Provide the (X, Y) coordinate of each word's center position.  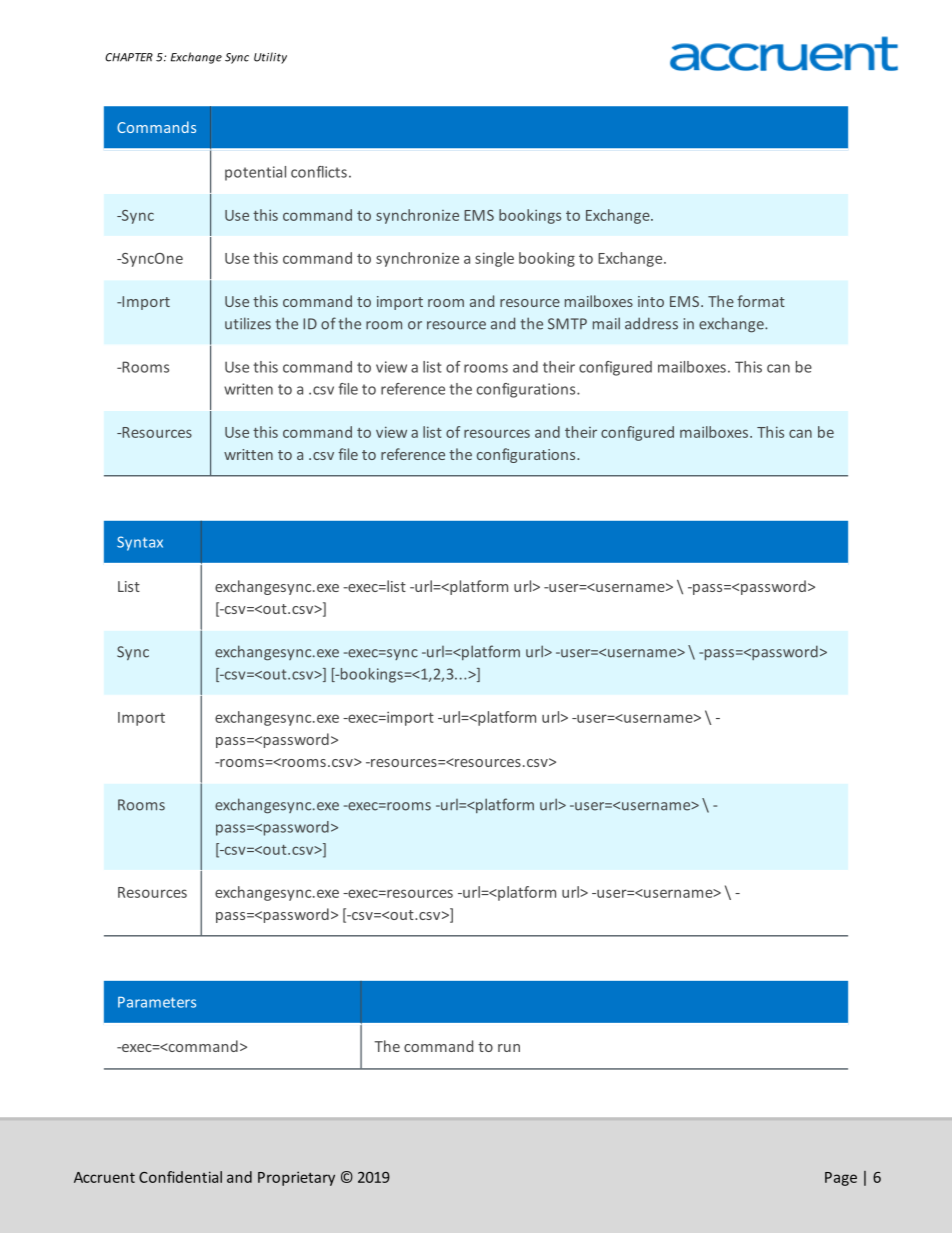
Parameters (157, 1002)
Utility (270, 58)
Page (841, 1179)
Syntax (140, 543)
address (651, 323)
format (761, 301)
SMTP (567, 324)
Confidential (180, 1177)
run (509, 1048)
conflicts (319, 172)
